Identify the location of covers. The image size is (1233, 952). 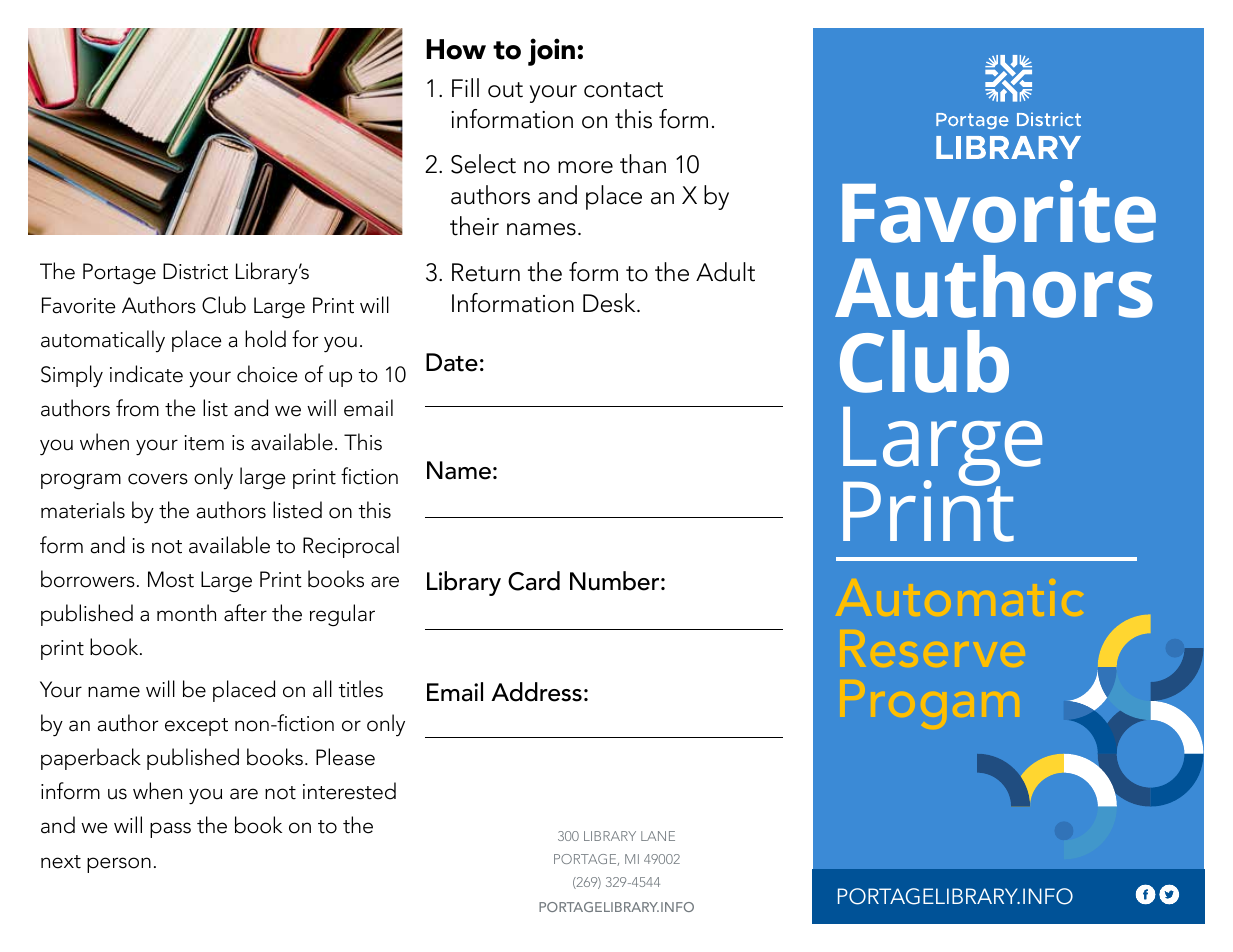
(158, 479).
